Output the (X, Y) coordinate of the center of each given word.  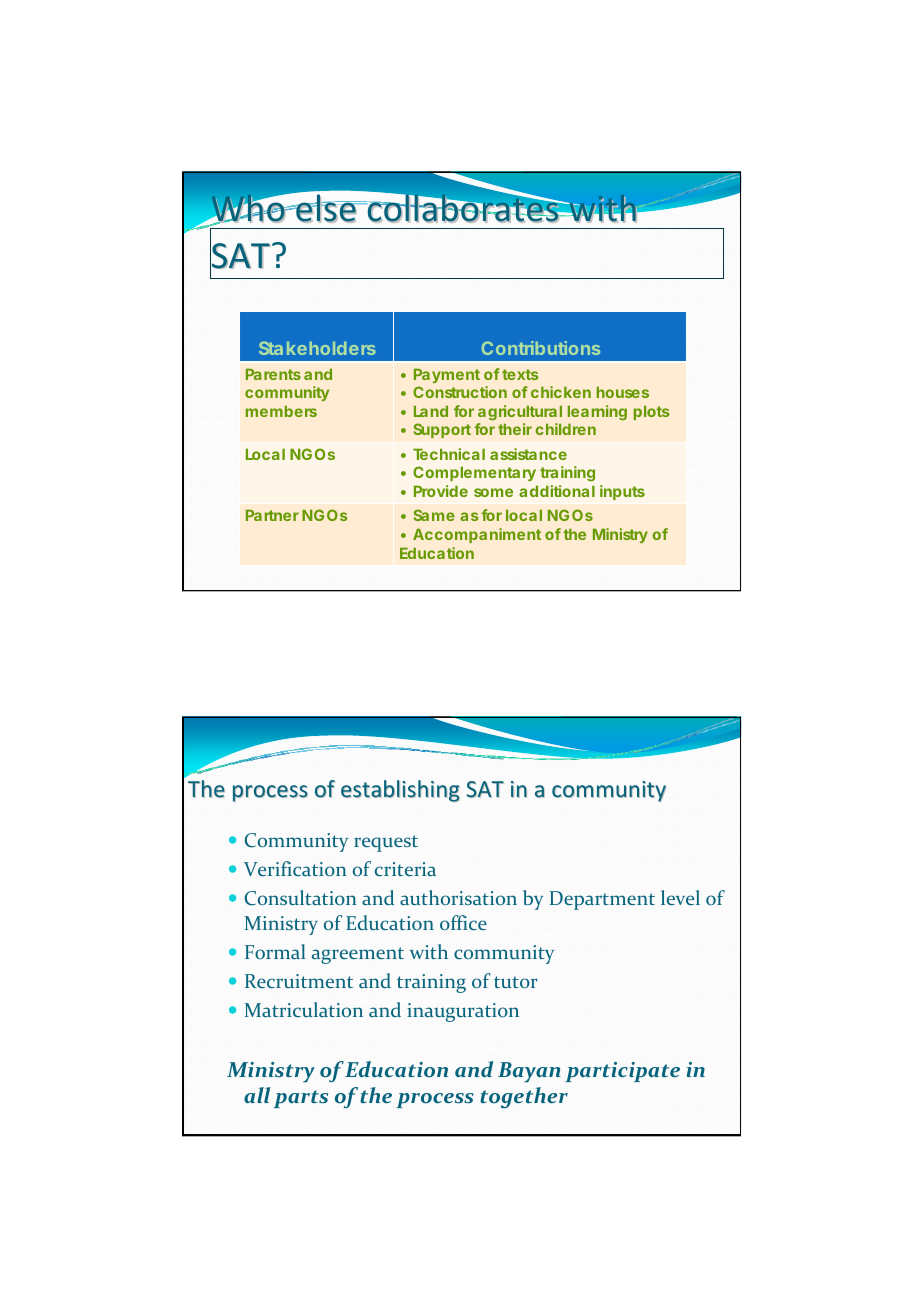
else (326, 208)
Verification (295, 868)
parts (301, 1099)
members (281, 411)
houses (623, 392)
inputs (622, 492)
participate (622, 1072)
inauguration (463, 1012)
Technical (449, 454)
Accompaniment (477, 535)
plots (652, 412)
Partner (272, 515)
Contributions (541, 348)
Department (602, 900)
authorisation (458, 897)
